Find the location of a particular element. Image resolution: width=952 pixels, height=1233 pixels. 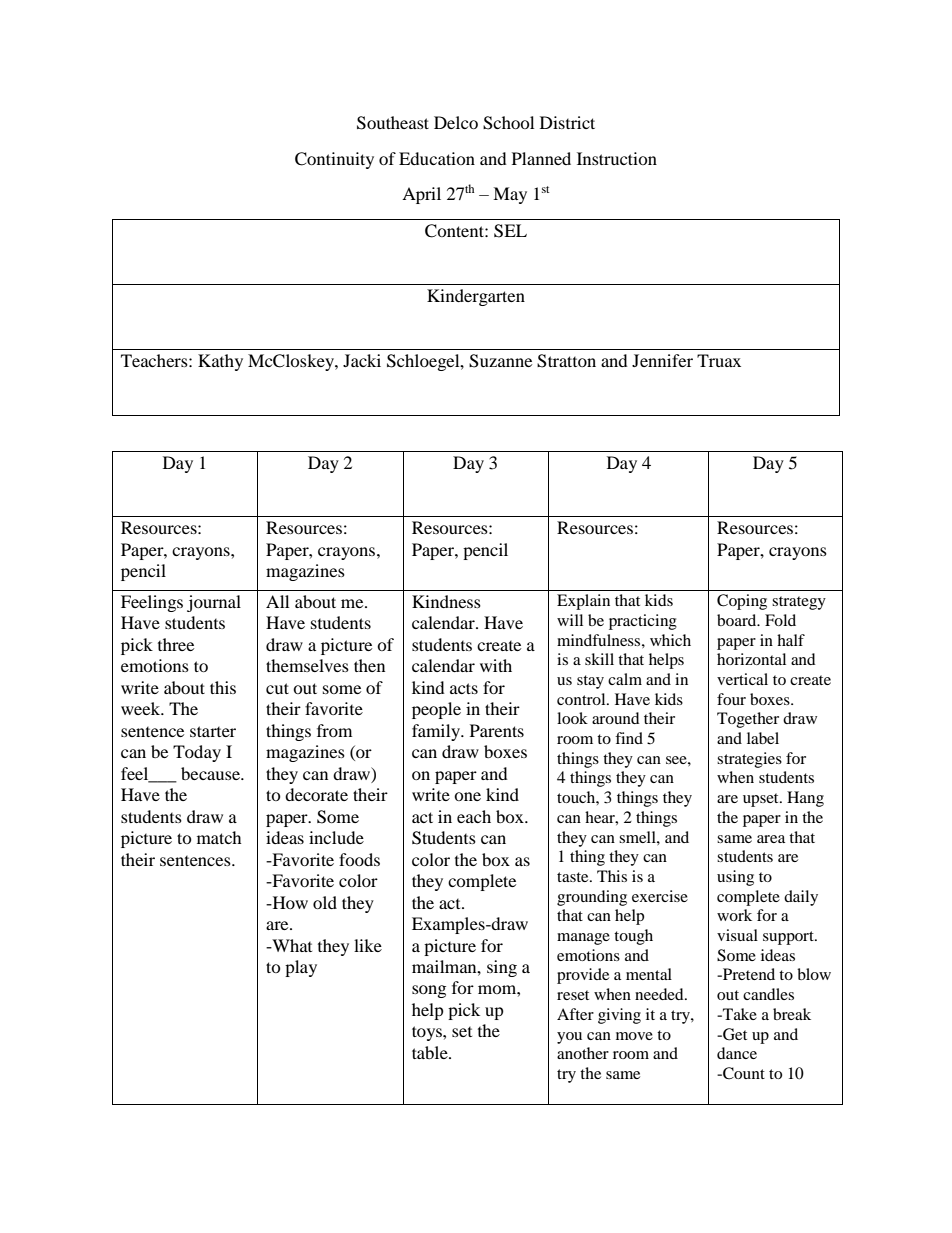

Parents is located at coordinates (497, 730).
